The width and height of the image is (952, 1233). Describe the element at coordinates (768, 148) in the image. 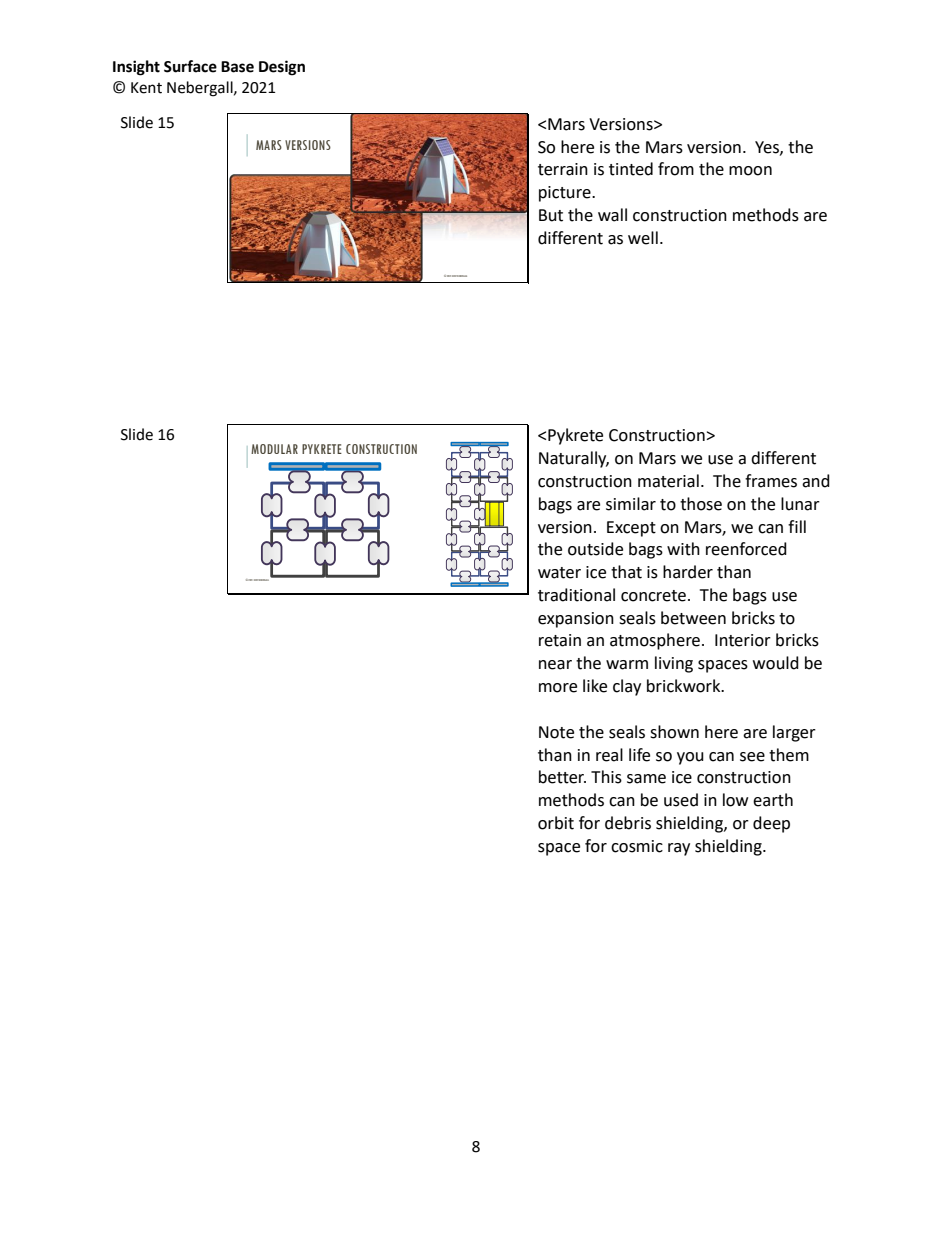

I see `Yes` at that location.
